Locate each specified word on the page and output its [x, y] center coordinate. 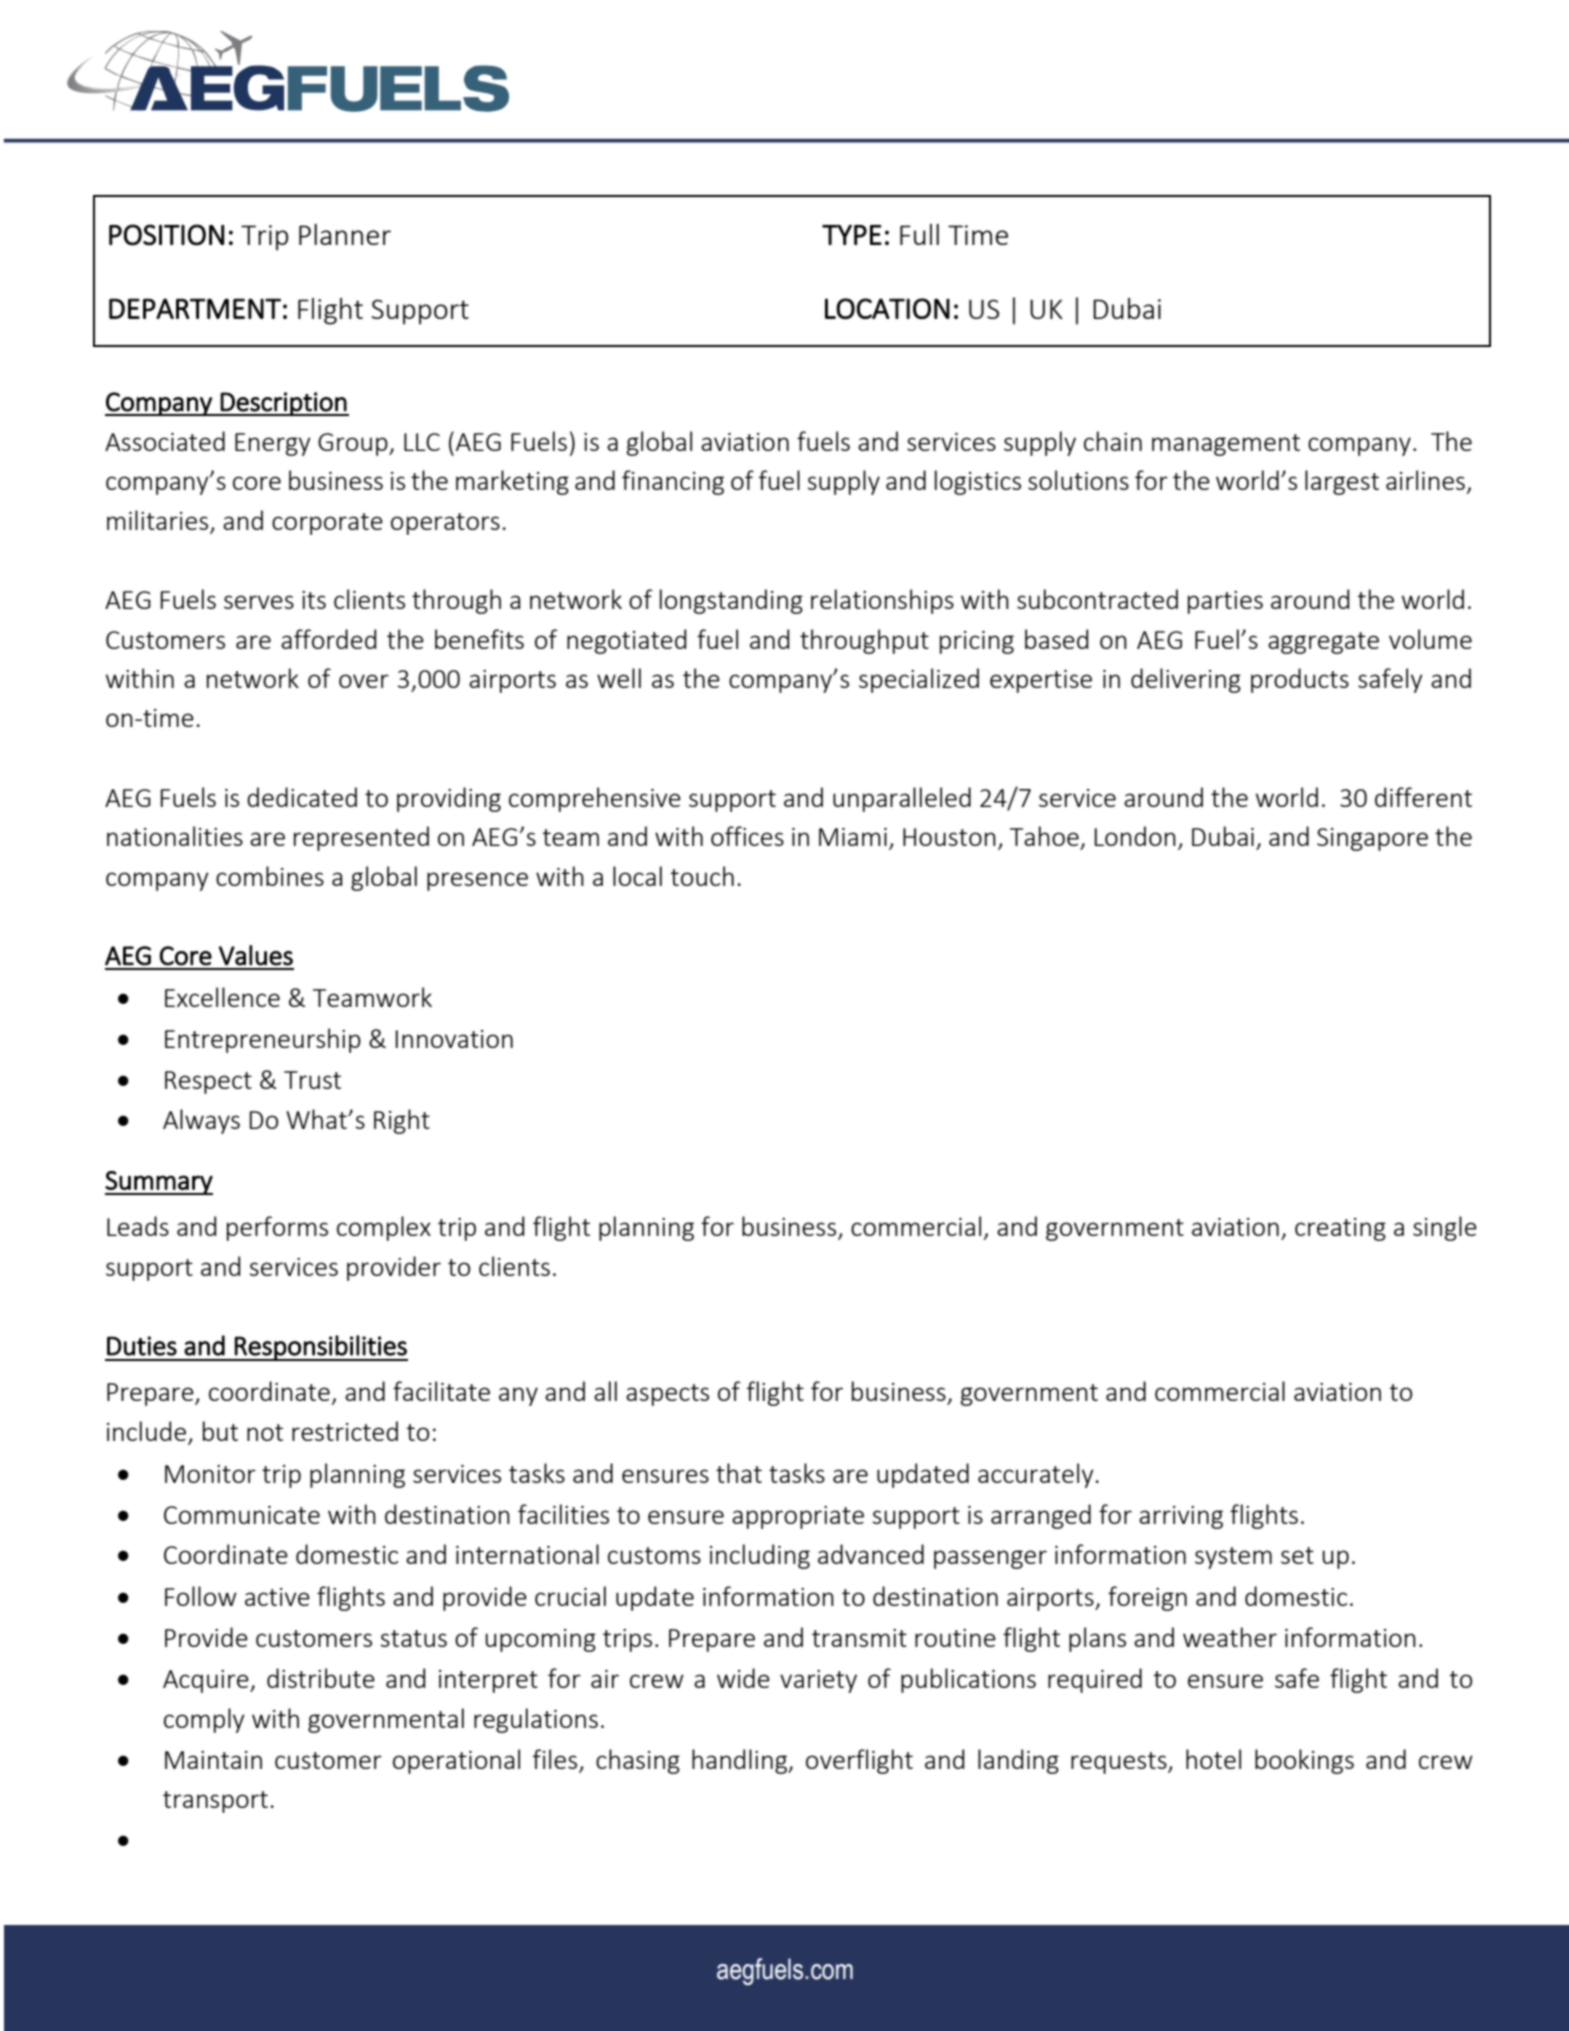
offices [747, 836]
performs [277, 1228]
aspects [667, 1395]
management [1226, 445]
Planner [345, 234]
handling [741, 1761]
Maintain [213, 1760]
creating [1340, 1229]
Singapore [1372, 839]
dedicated [302, 797]
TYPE [852, 235]
